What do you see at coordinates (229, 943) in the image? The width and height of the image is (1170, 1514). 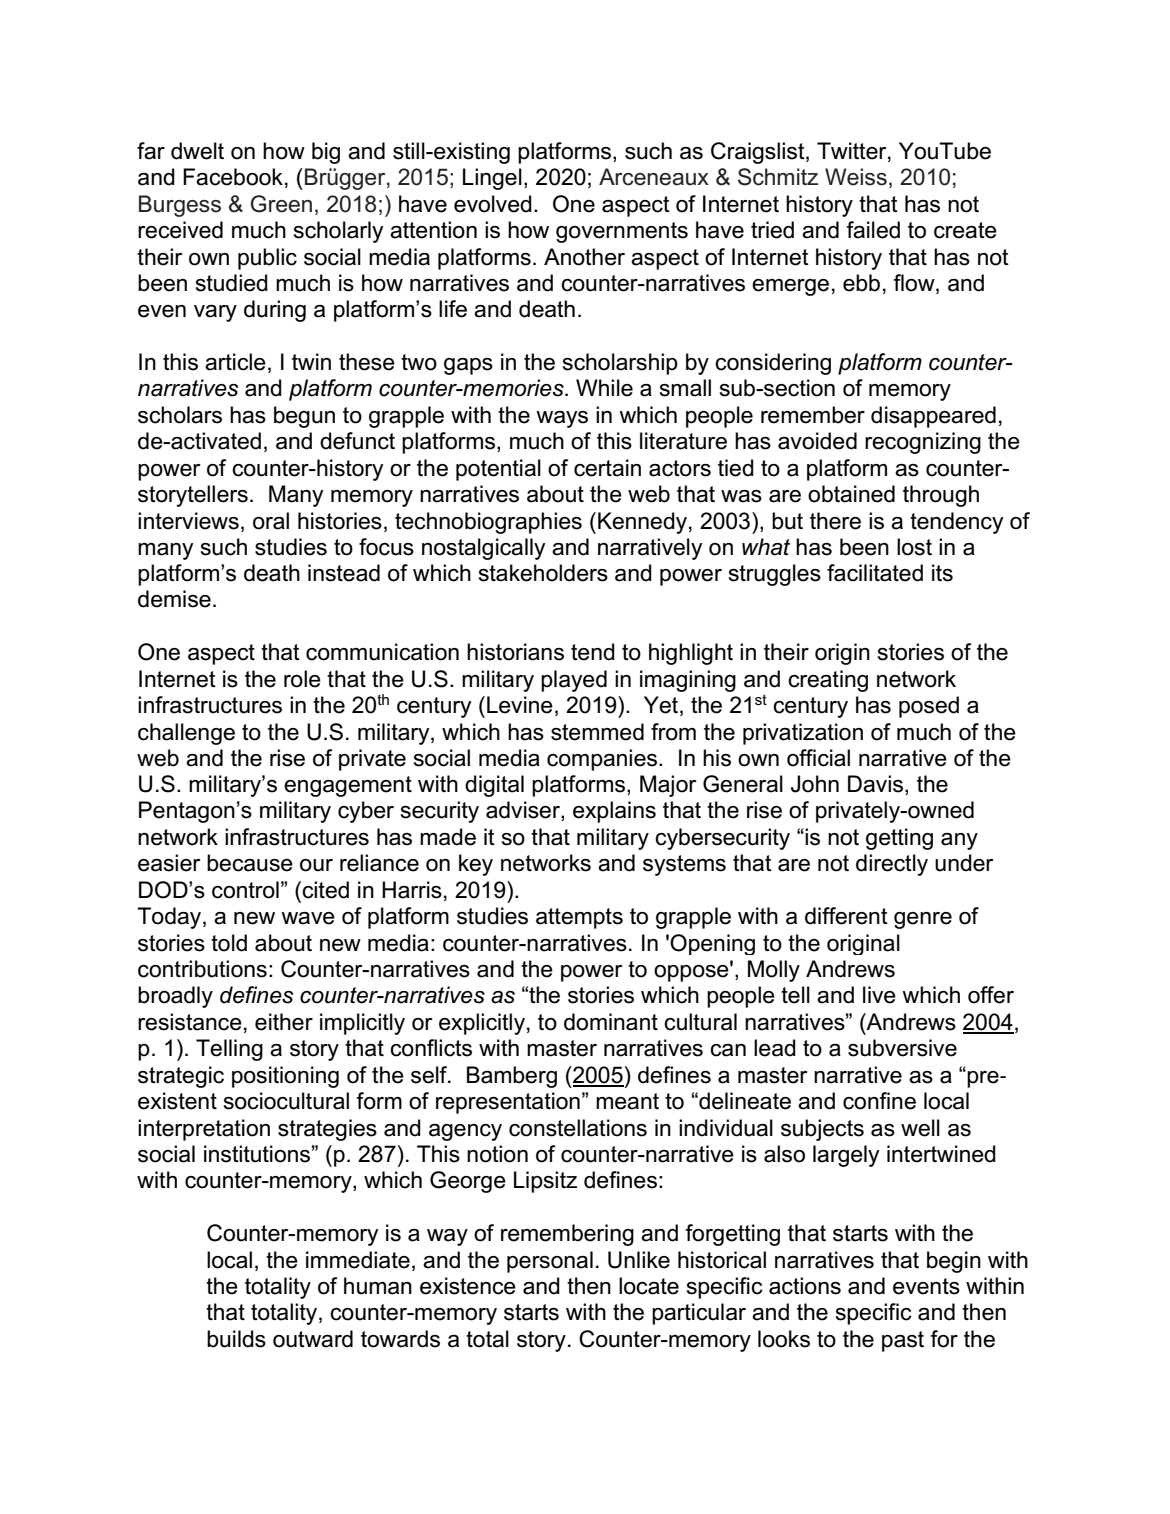 I see `told` at bounding box center [229, 943].
